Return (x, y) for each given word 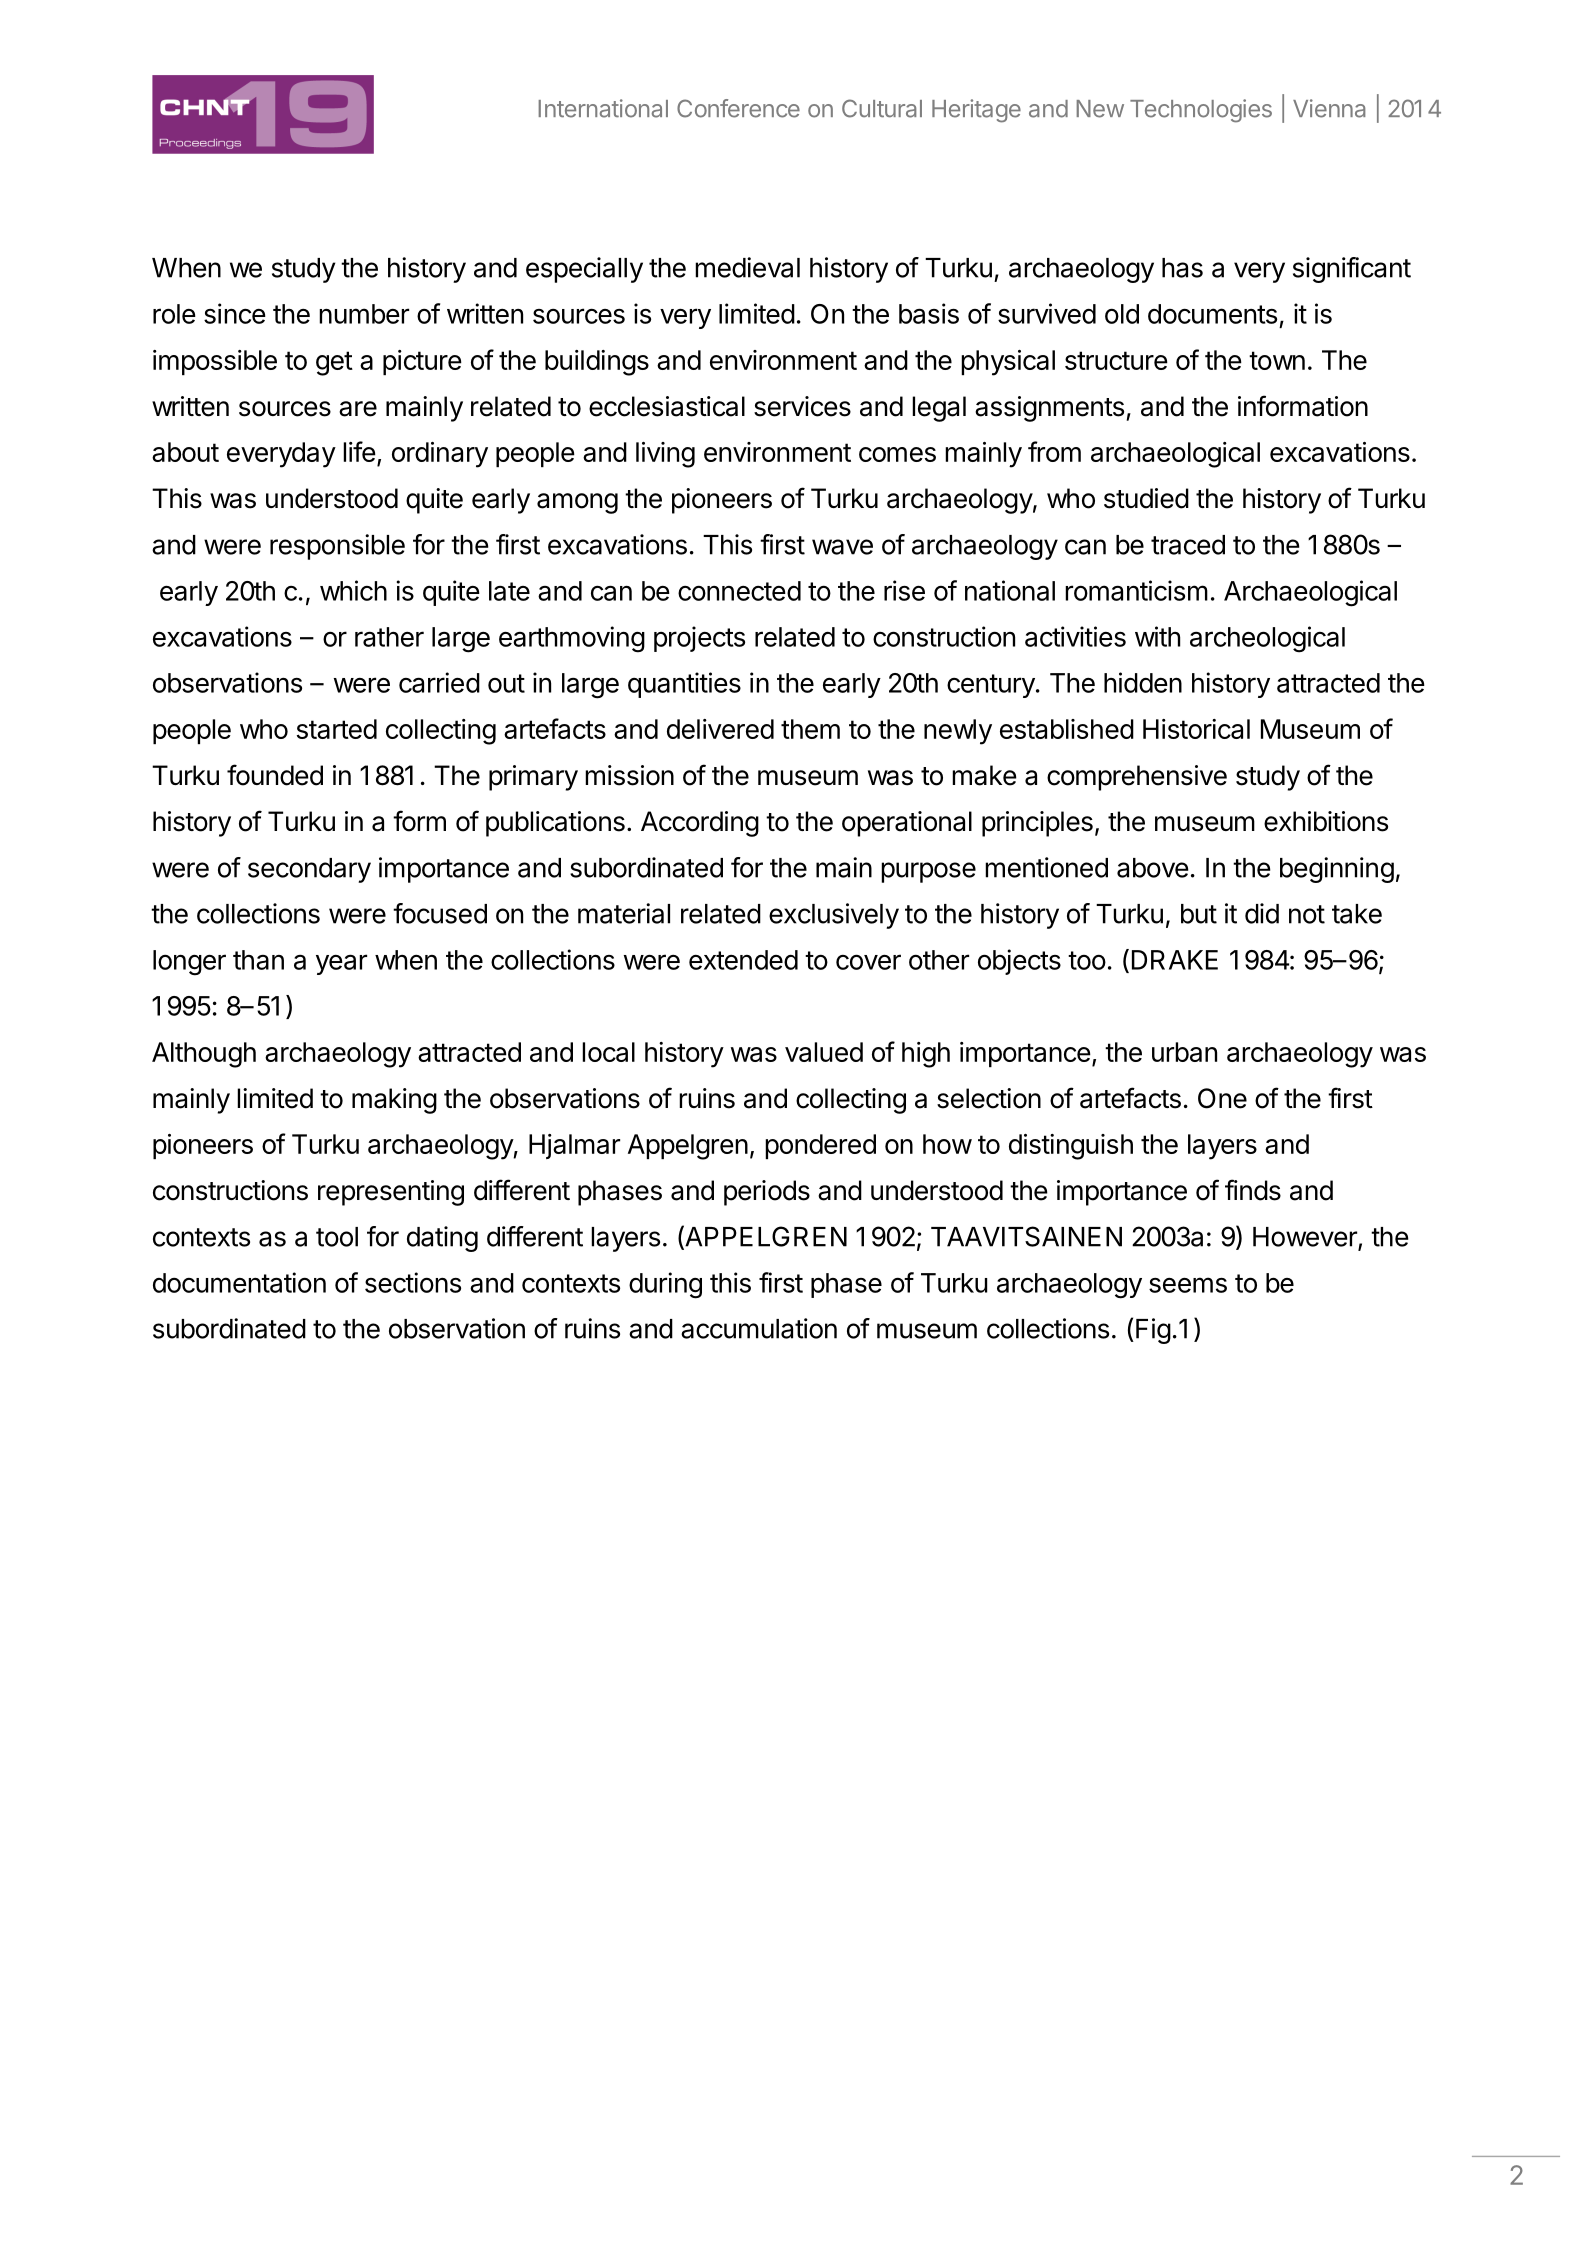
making (394, 1101)
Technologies (1201, 111)
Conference (738, 108)
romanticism (1136, 590)
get (334, 363)
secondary (309, 870)
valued (824, 1052)
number (364, 314)
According (700, 824)
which (353, 590)
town (1277, 360)
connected (739, 591)
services (802, 406)
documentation (239, 1282)
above (1153, 868)
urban (1184, 1052)
